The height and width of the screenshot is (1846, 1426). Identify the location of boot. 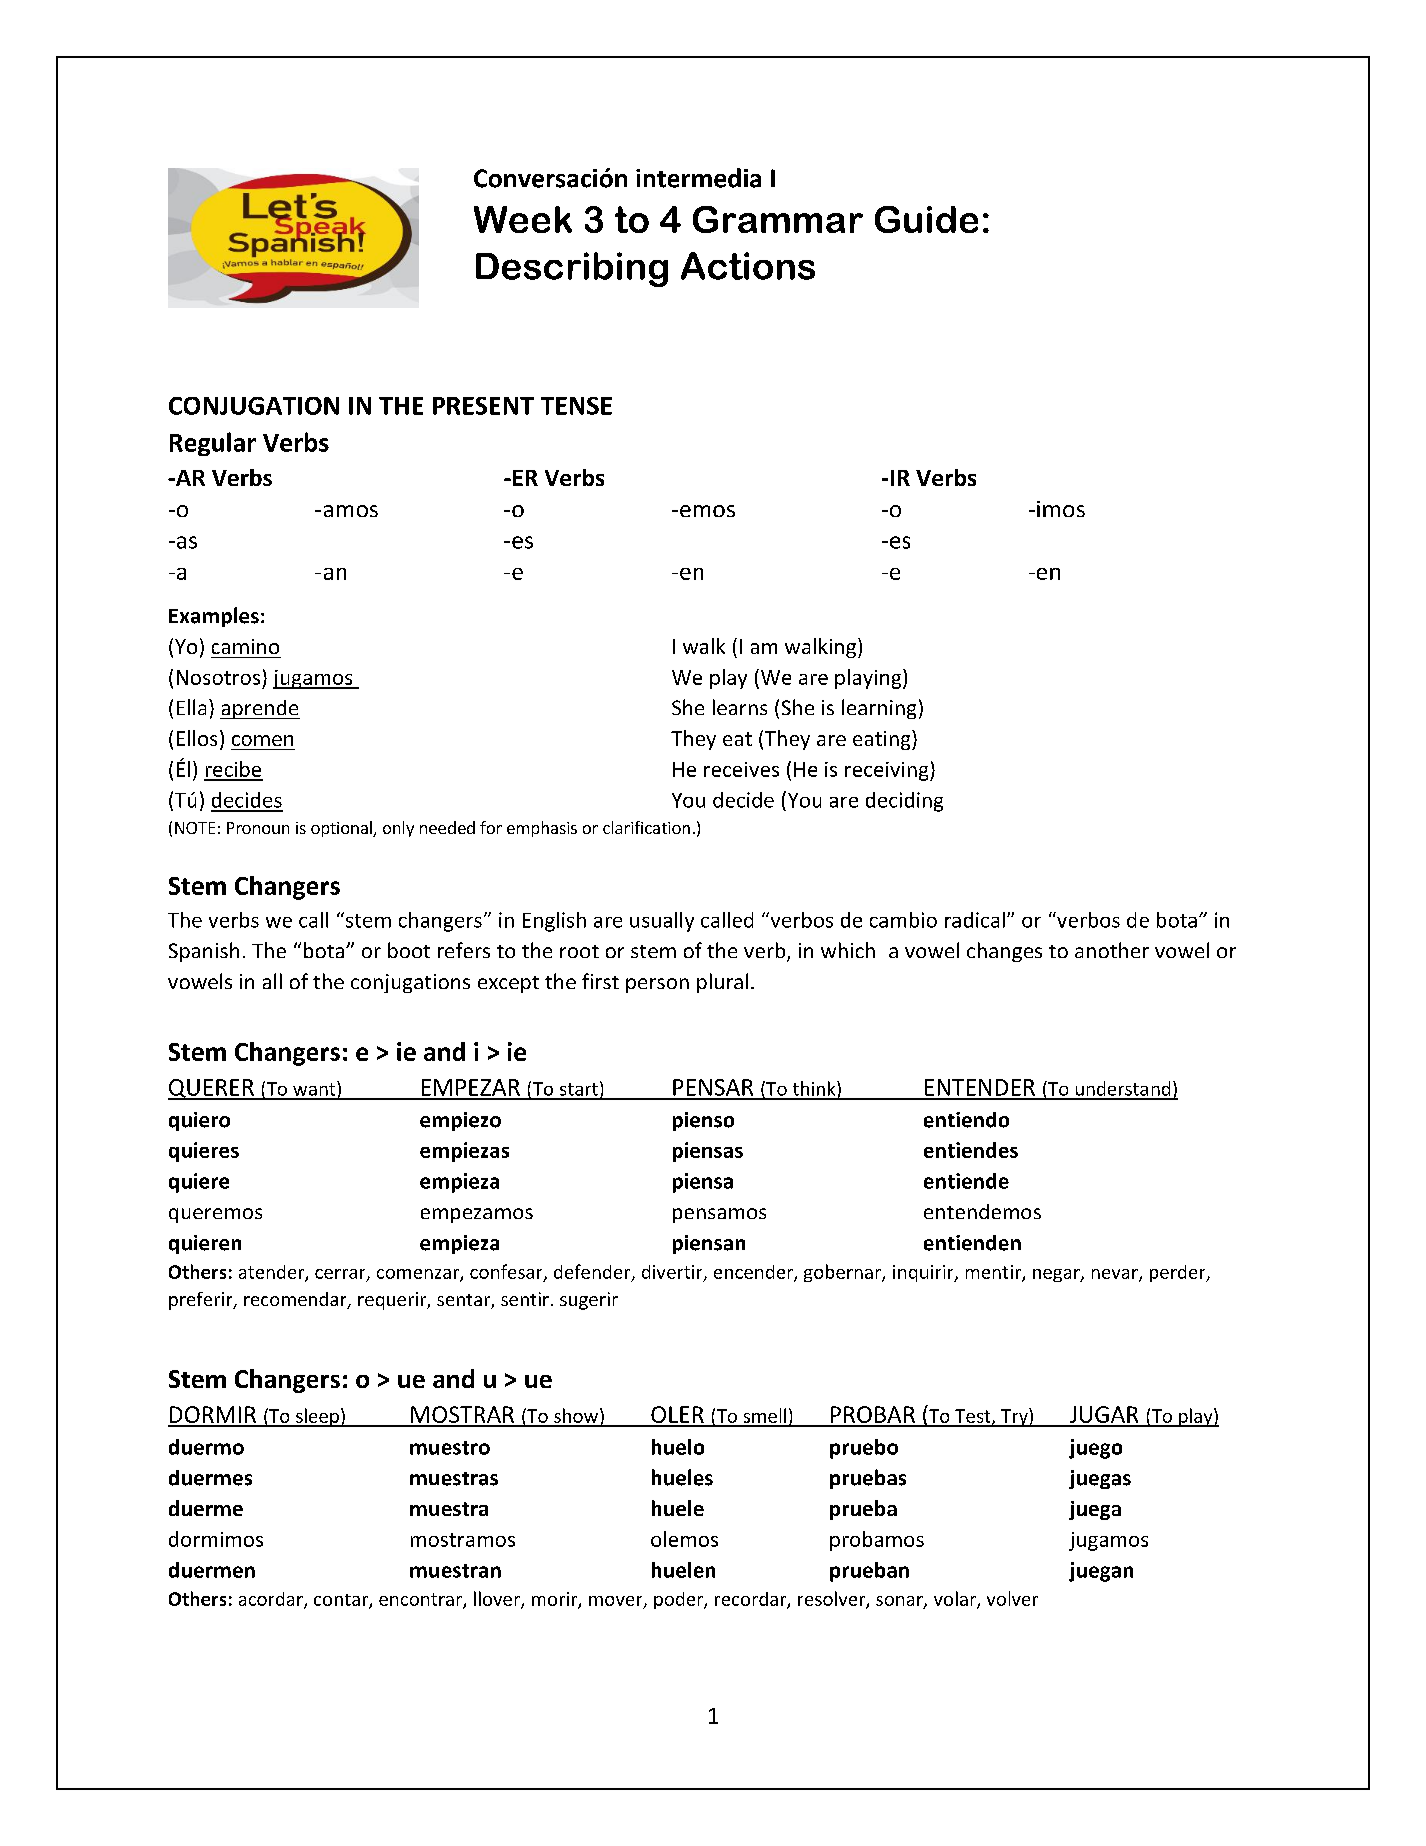
(409, 950).
